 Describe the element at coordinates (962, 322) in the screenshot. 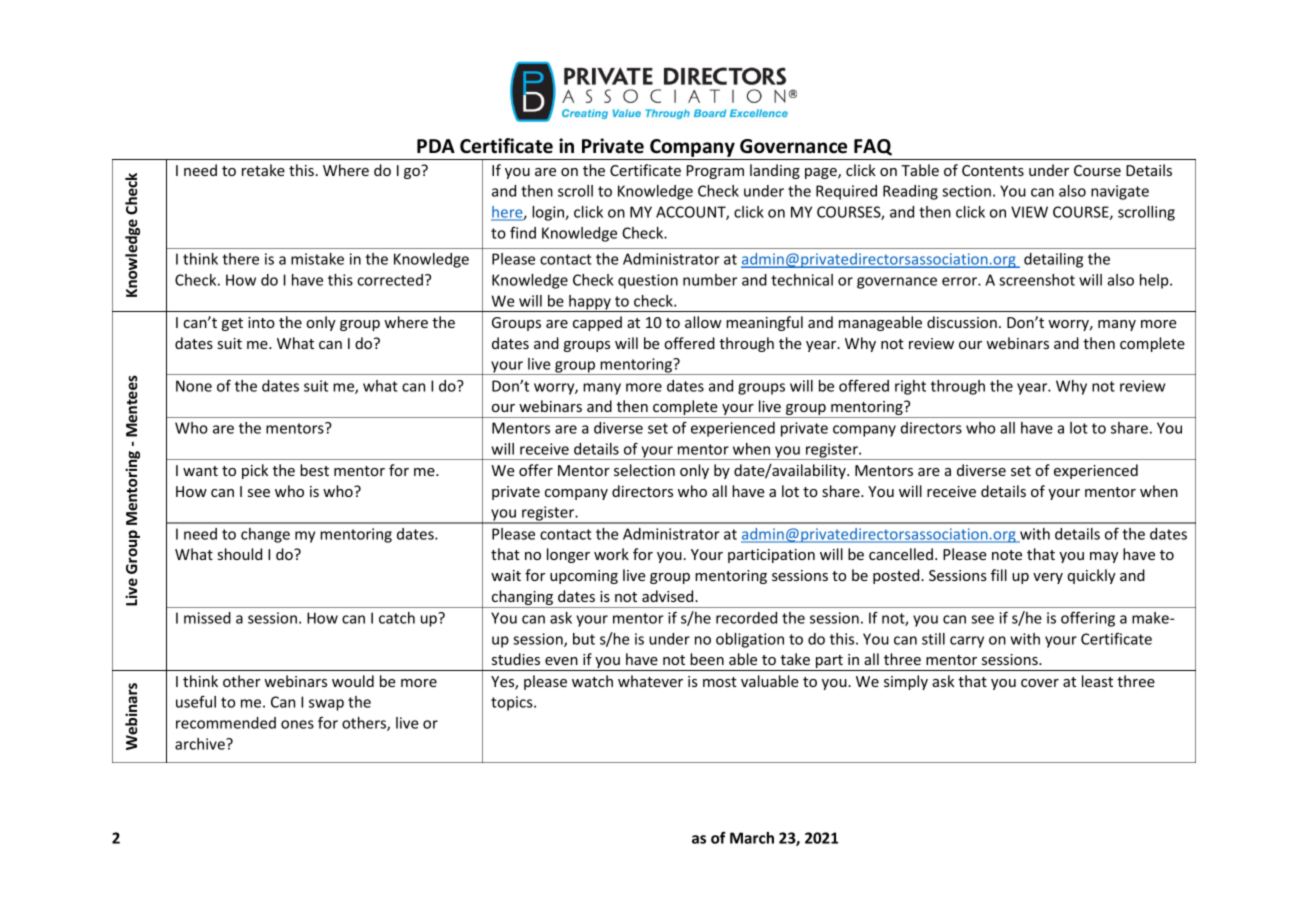

I see `discussion` at that location.
